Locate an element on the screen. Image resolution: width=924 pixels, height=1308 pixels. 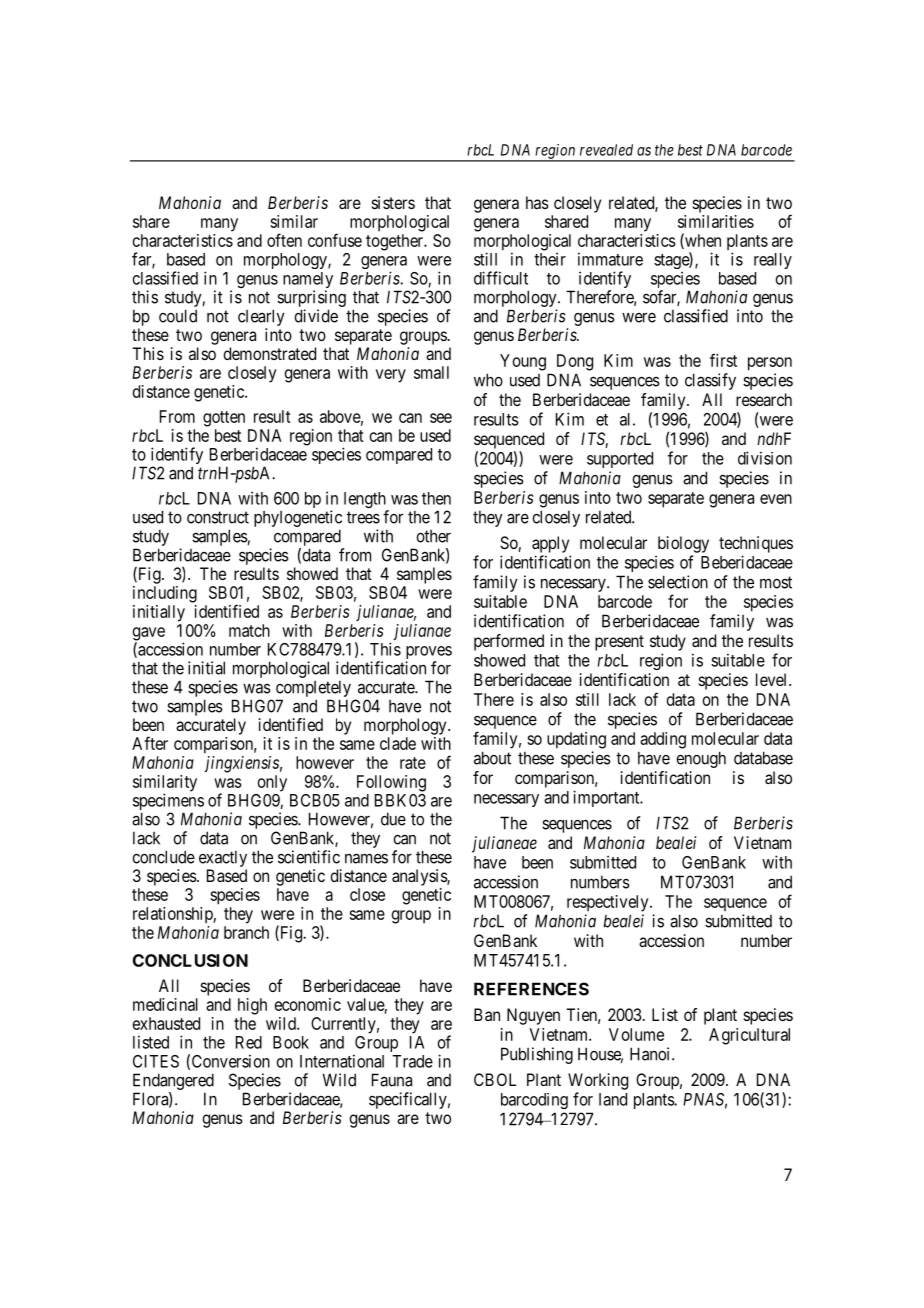
often is located at coordinates (284, 240).
